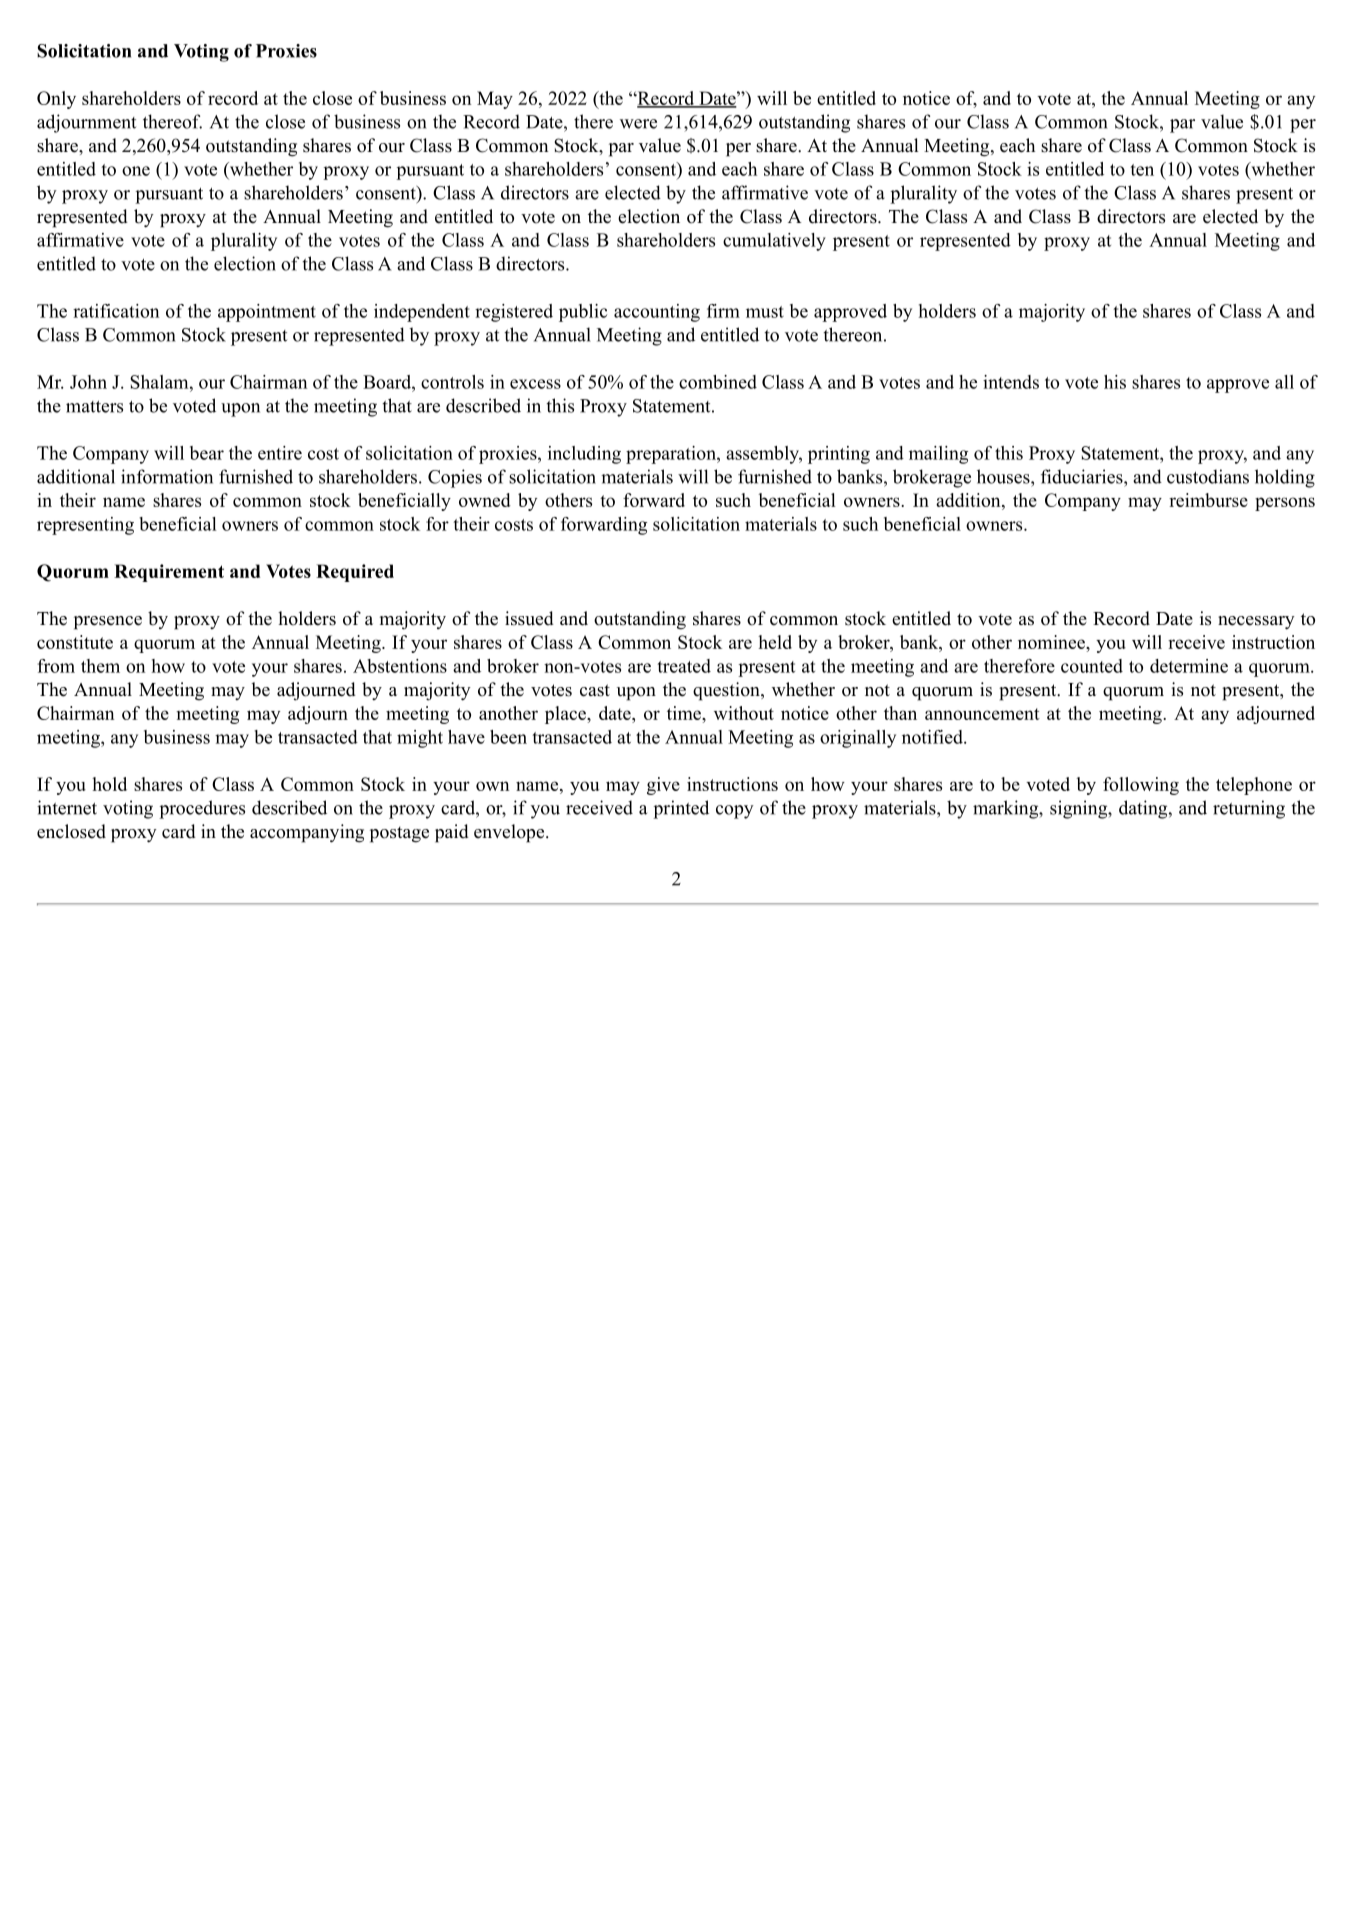 The height and width of the document is (1916, 1354). I want to click on Only, so click(56, 100).
